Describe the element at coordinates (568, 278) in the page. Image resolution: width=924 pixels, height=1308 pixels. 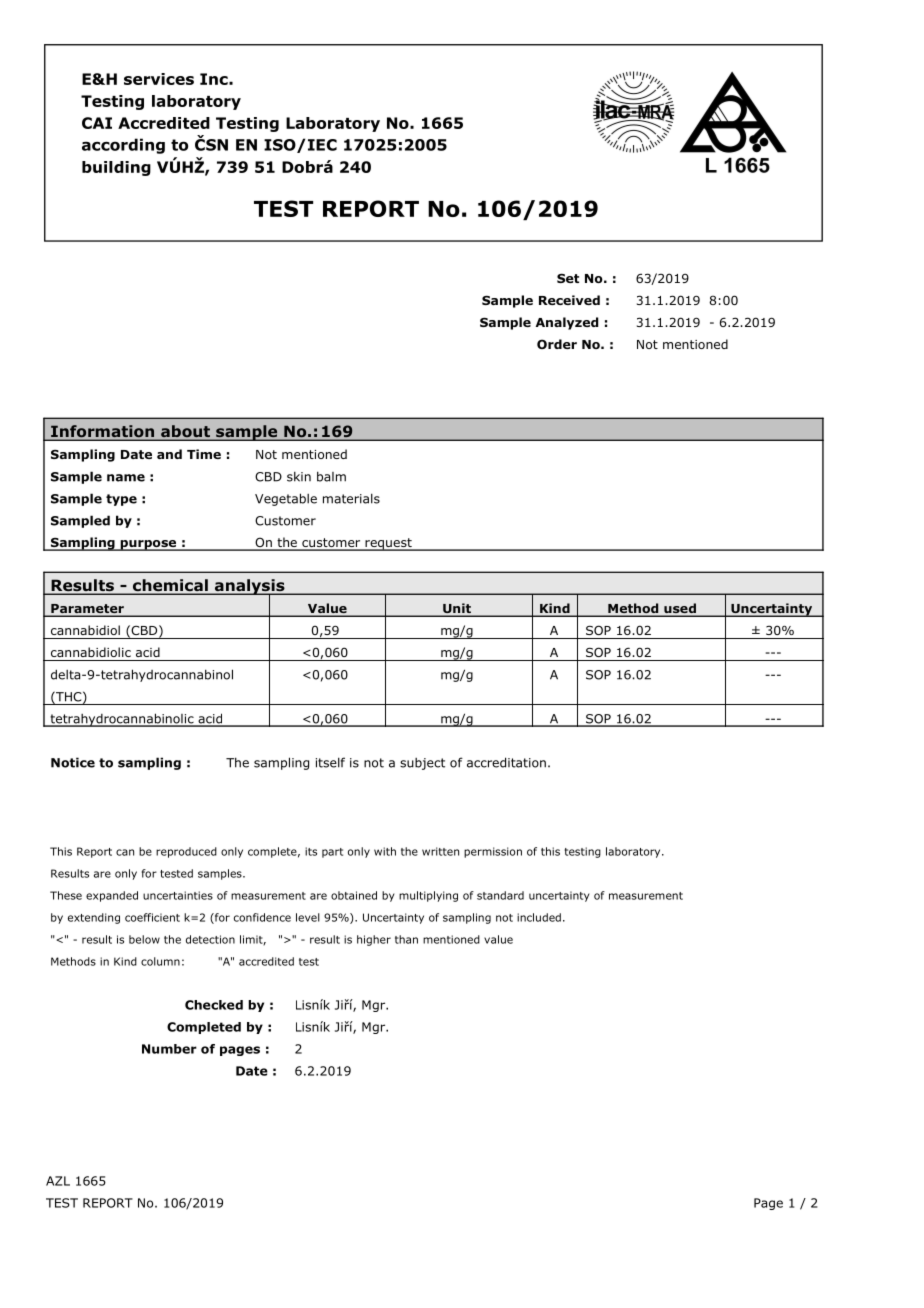
I see `Set` at that location.
